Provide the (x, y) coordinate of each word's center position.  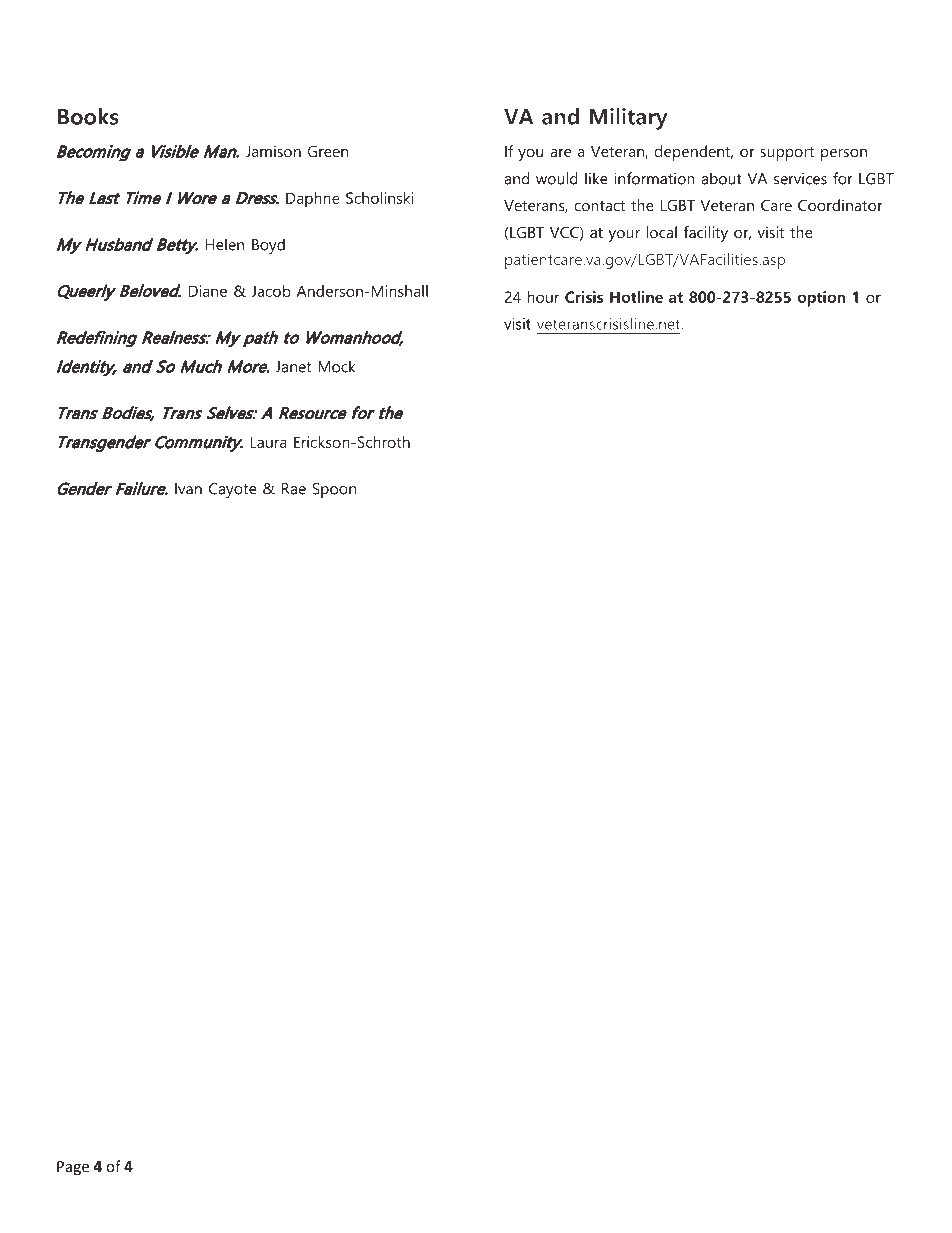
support (787, 154)
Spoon (334, 490)
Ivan (188, 489)
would (557, 178)
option (821, 299)
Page (73, 1168)
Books (88, 116)
